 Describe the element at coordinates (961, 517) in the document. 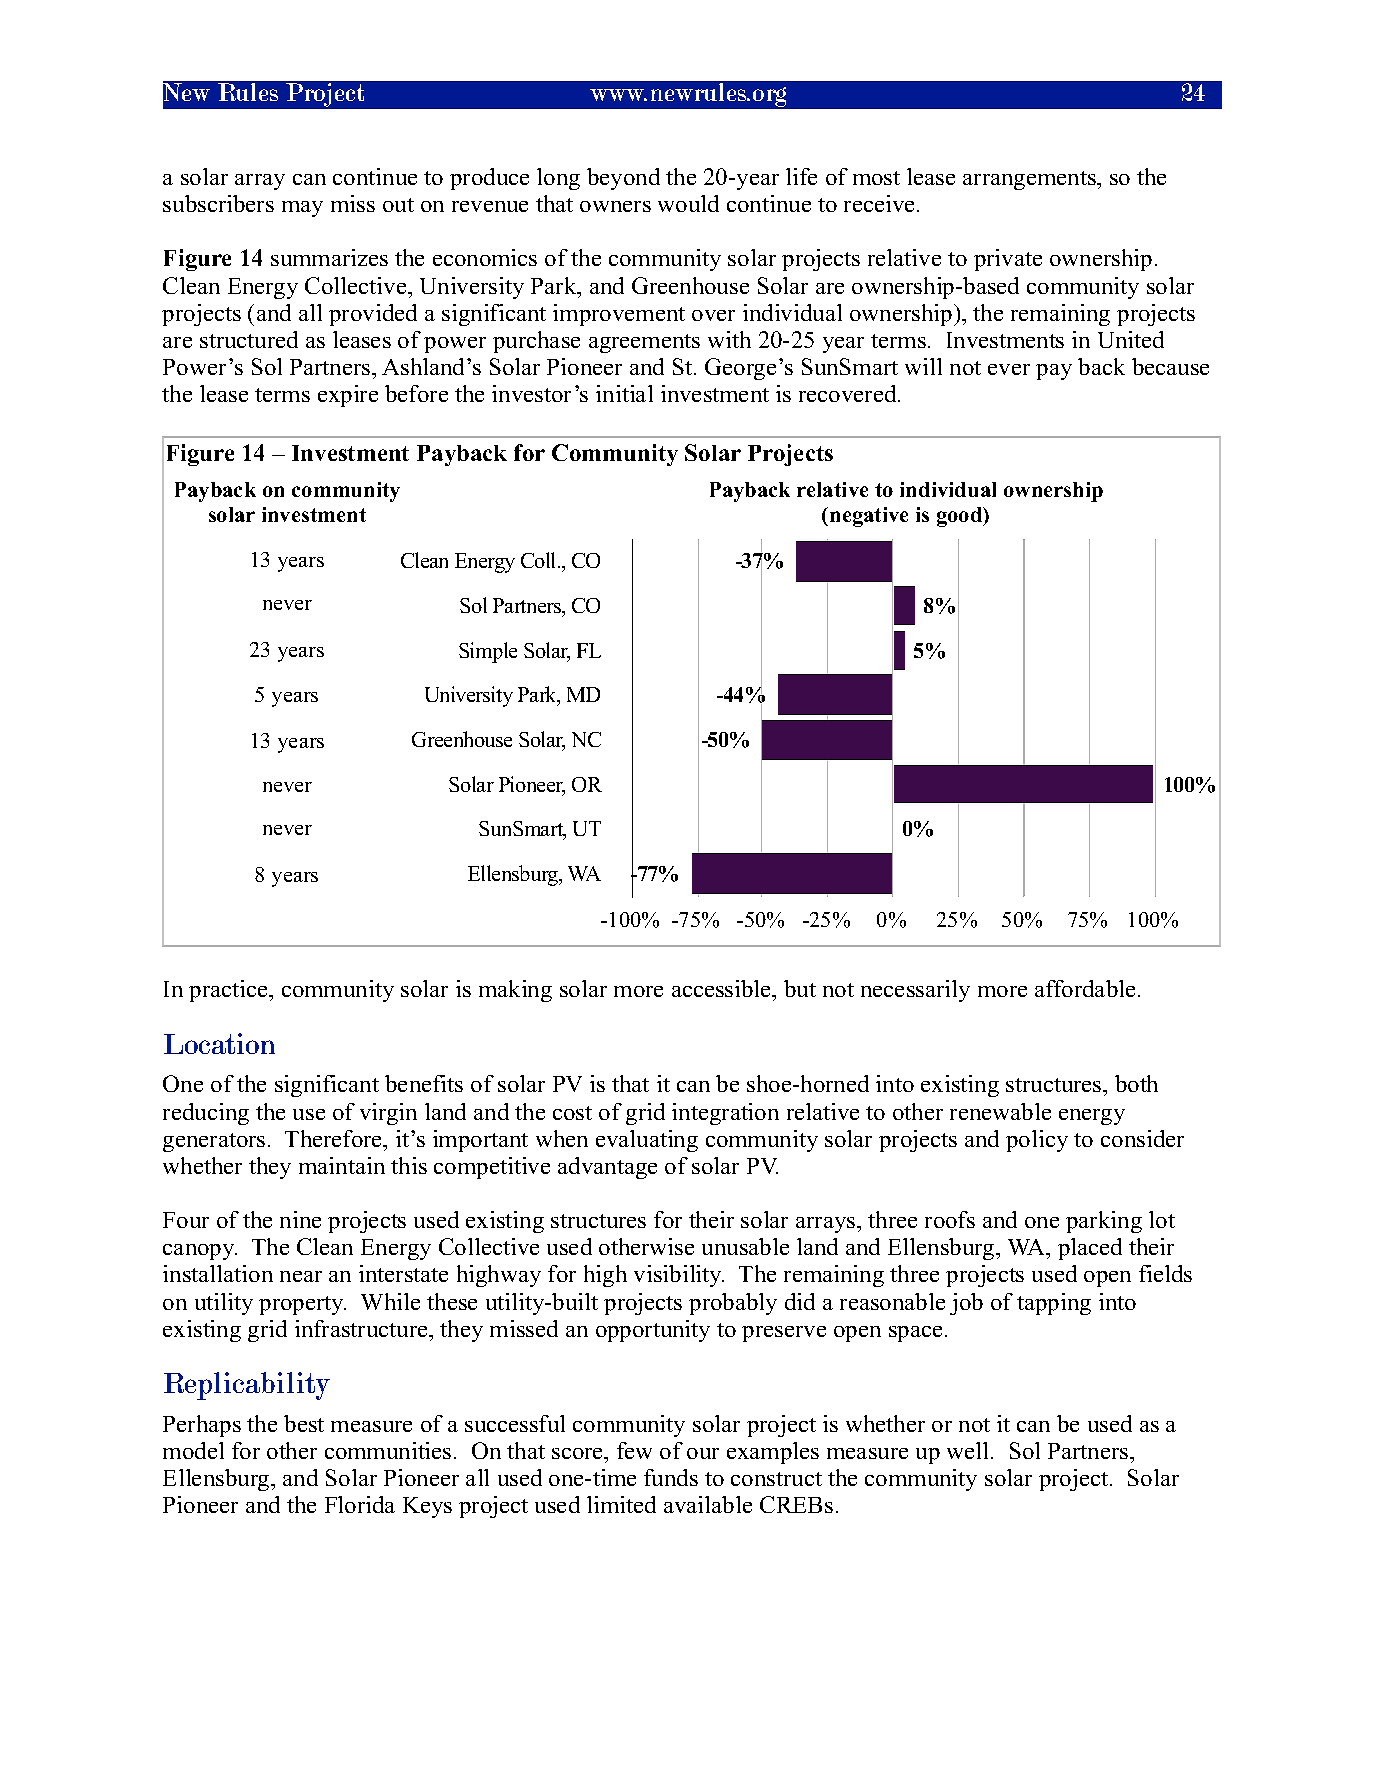

I see `good` at that location.
